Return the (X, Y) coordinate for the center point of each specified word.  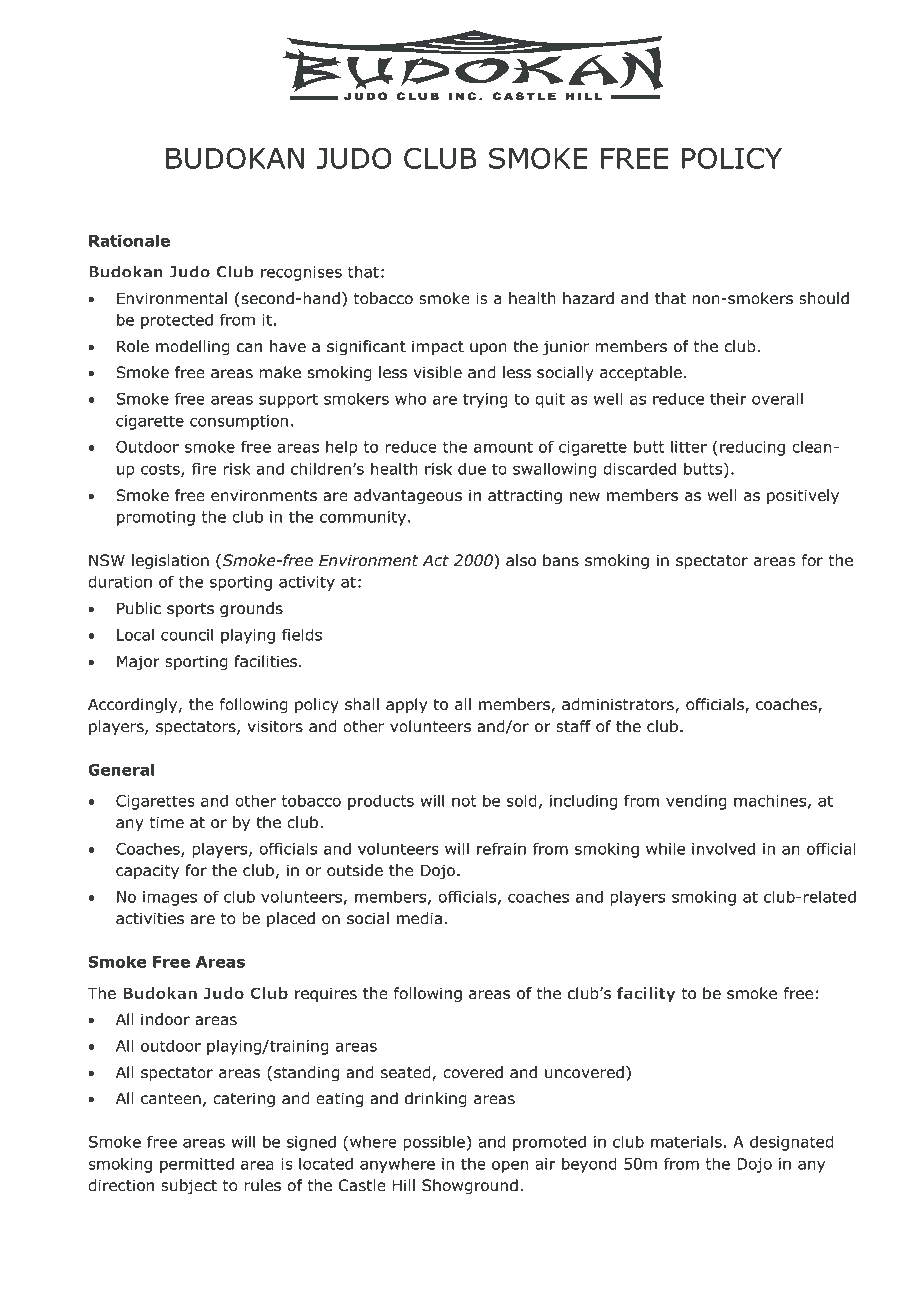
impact (438, 347)
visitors (275, 726)
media (419, 918)
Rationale (129, 240)
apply (406, 705)
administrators (619, 705)
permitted (197, 1165)
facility (646, 994)
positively (803, 496)
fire (204, 468)
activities (150, 918)
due (472, 468)
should (824, 298)
